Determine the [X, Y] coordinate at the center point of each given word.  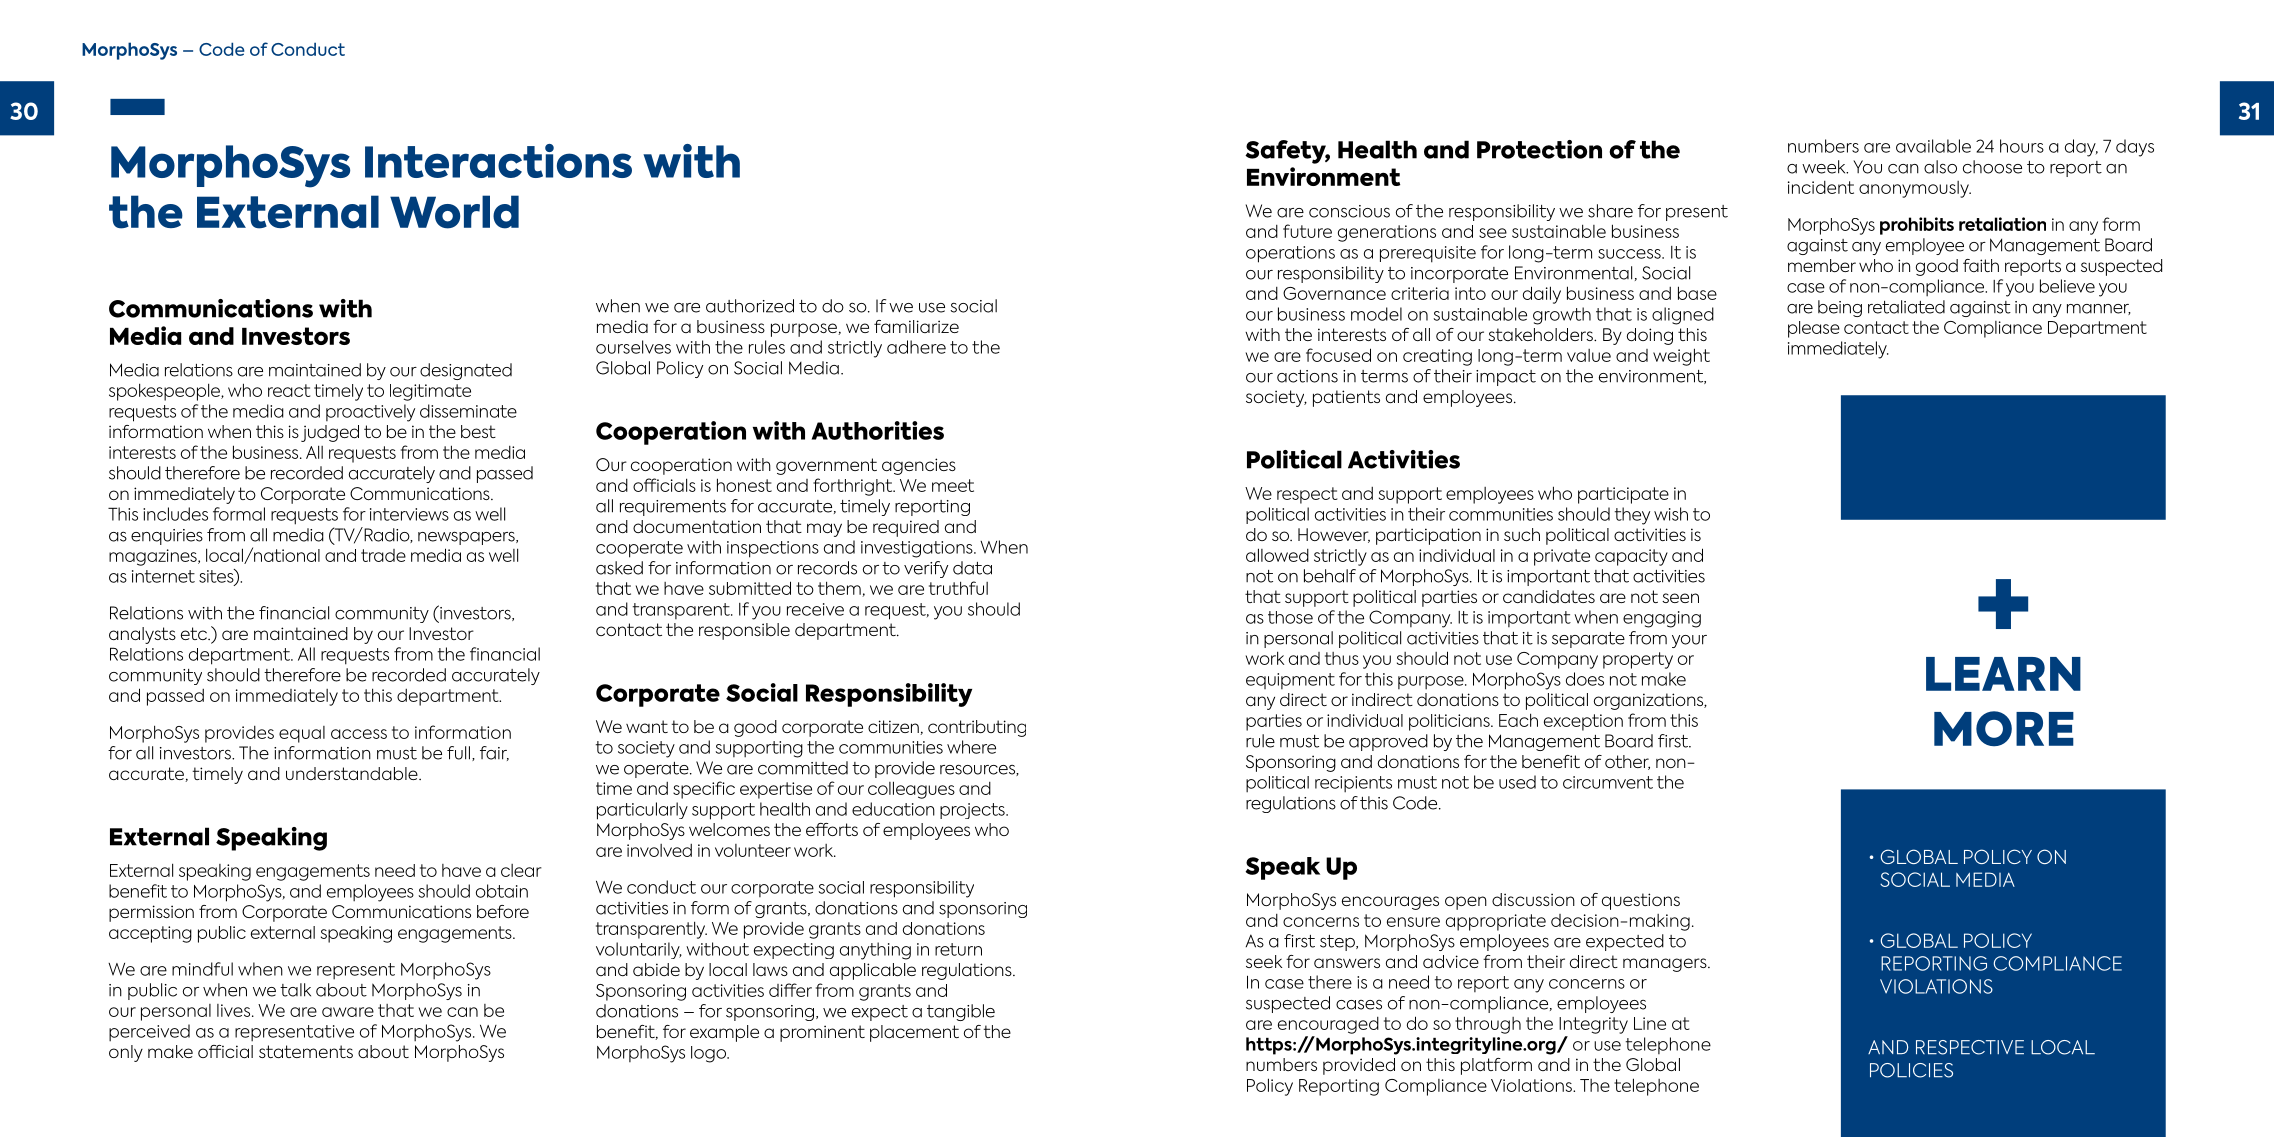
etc [195, 633]
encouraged [1328, 1025]
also [1940, 167]
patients [1346, 398]
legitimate [430, 392]
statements [306, 1051]
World [454, 212]
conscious [1349, 211]
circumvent [1608, 782]
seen [1680, 598]
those [1290, 617]
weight [1681, 357]
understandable [353, 774]
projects [973, 811]
